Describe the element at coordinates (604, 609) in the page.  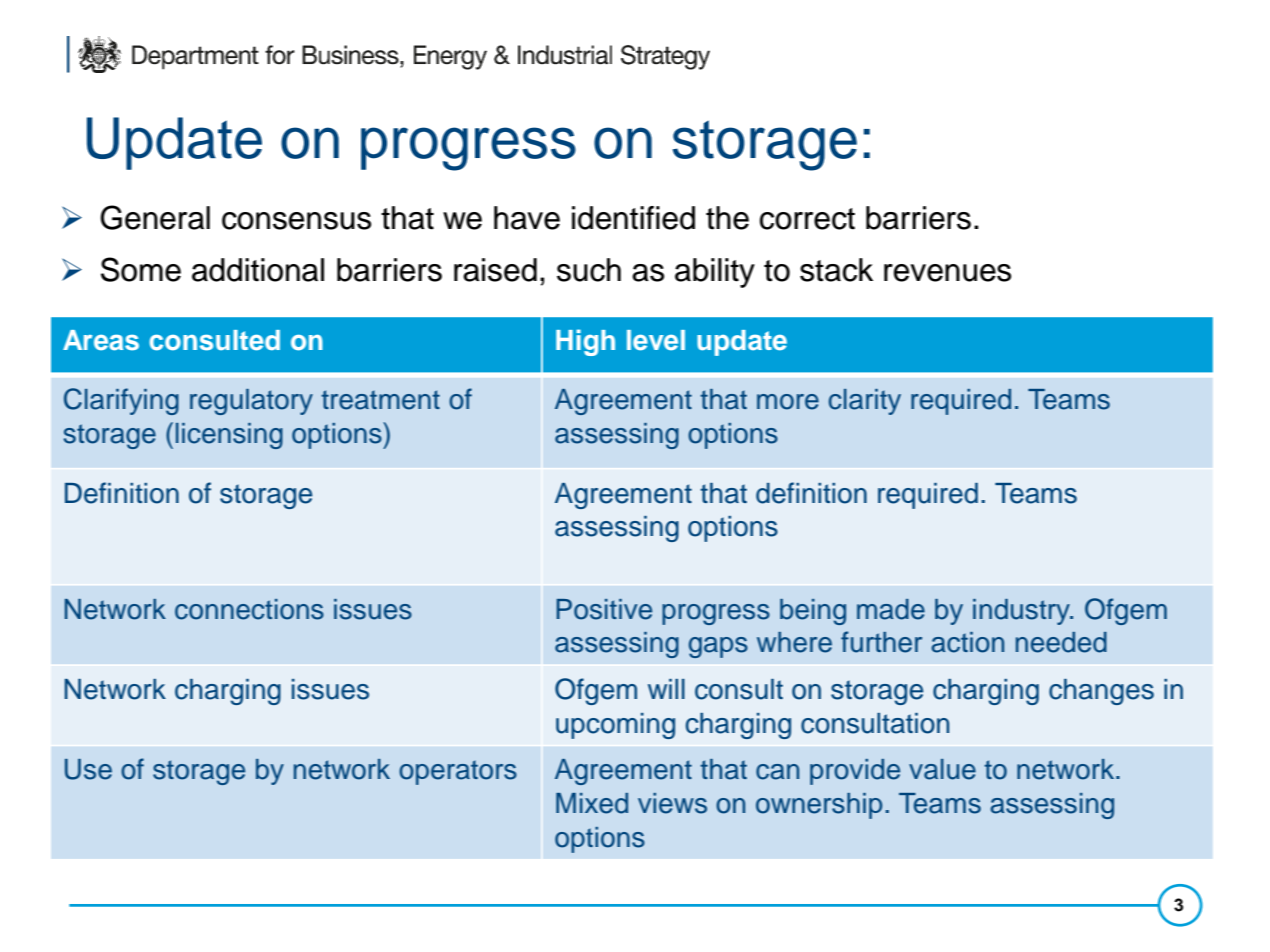
I see `Positive` at that location.
